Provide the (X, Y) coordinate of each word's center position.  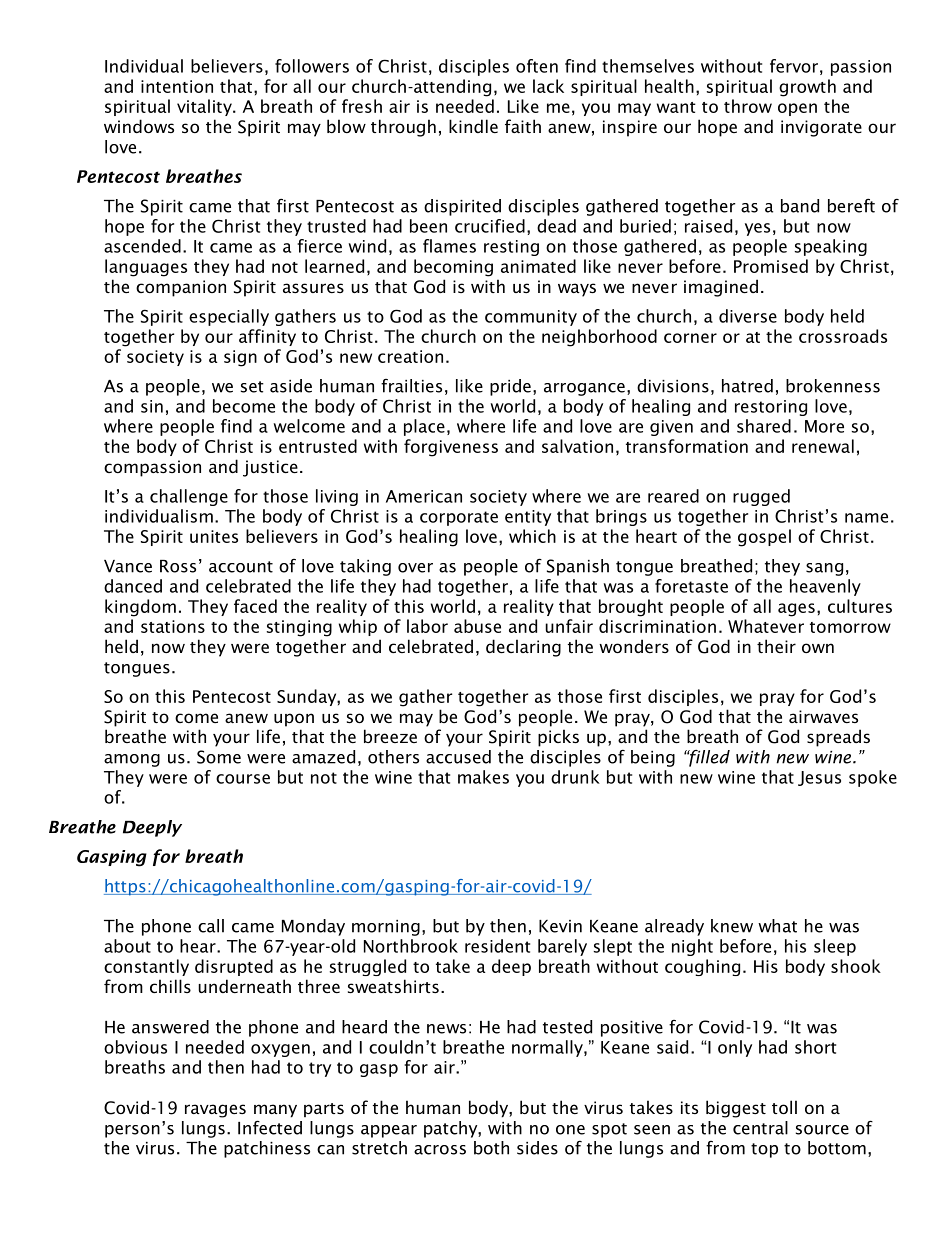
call (211, 926)
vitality (205, 107)
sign (240, 358)
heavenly (825, 587)
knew (732, 926)
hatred (747, 386)
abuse (477, 626)
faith (523, 126)
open (797, 109)
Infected (270, 1127)
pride (510, 387)
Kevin (560, 926)
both (491, 1148)
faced (255, 606)
